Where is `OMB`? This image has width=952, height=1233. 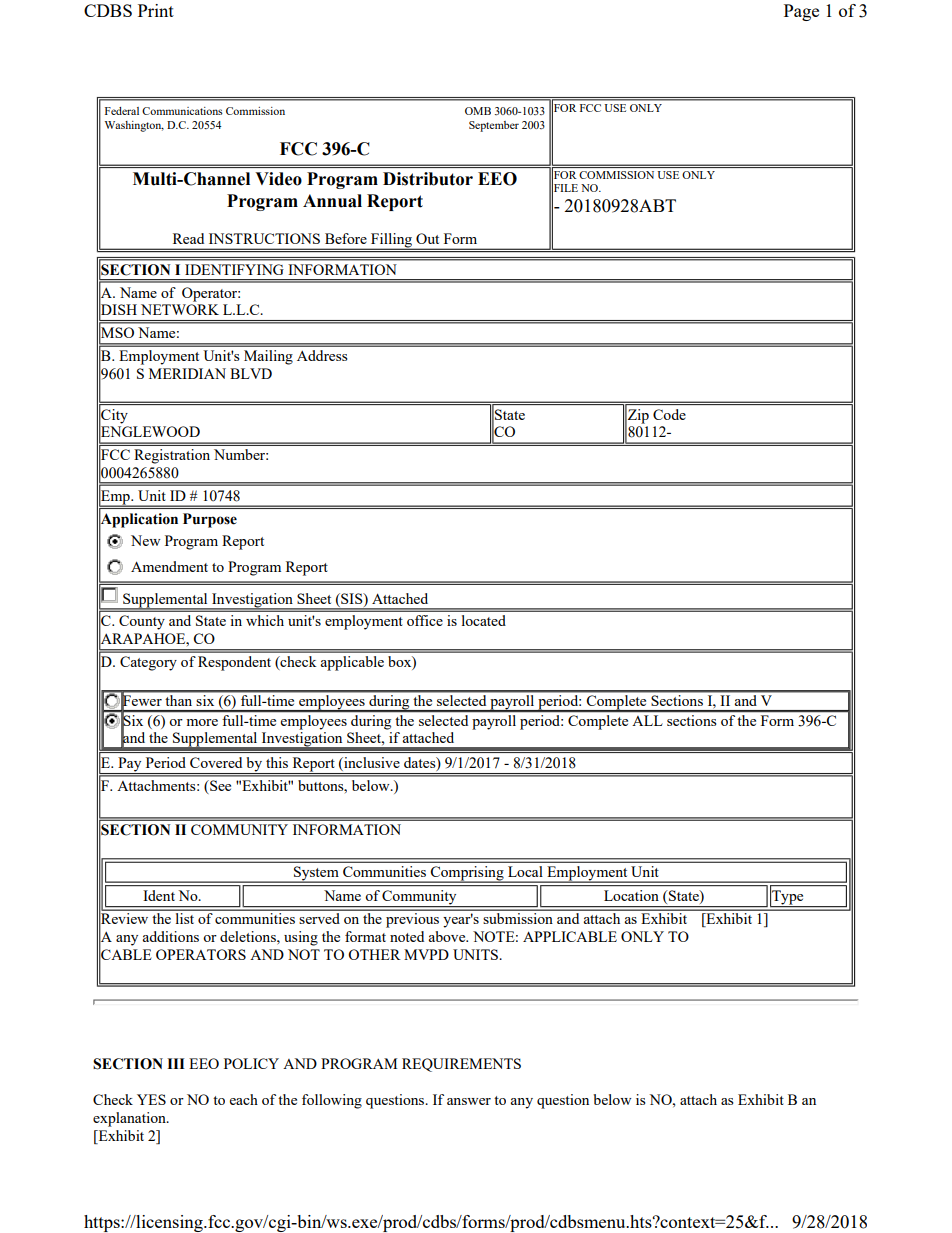
OMB is located at coordinates (478, 111).
